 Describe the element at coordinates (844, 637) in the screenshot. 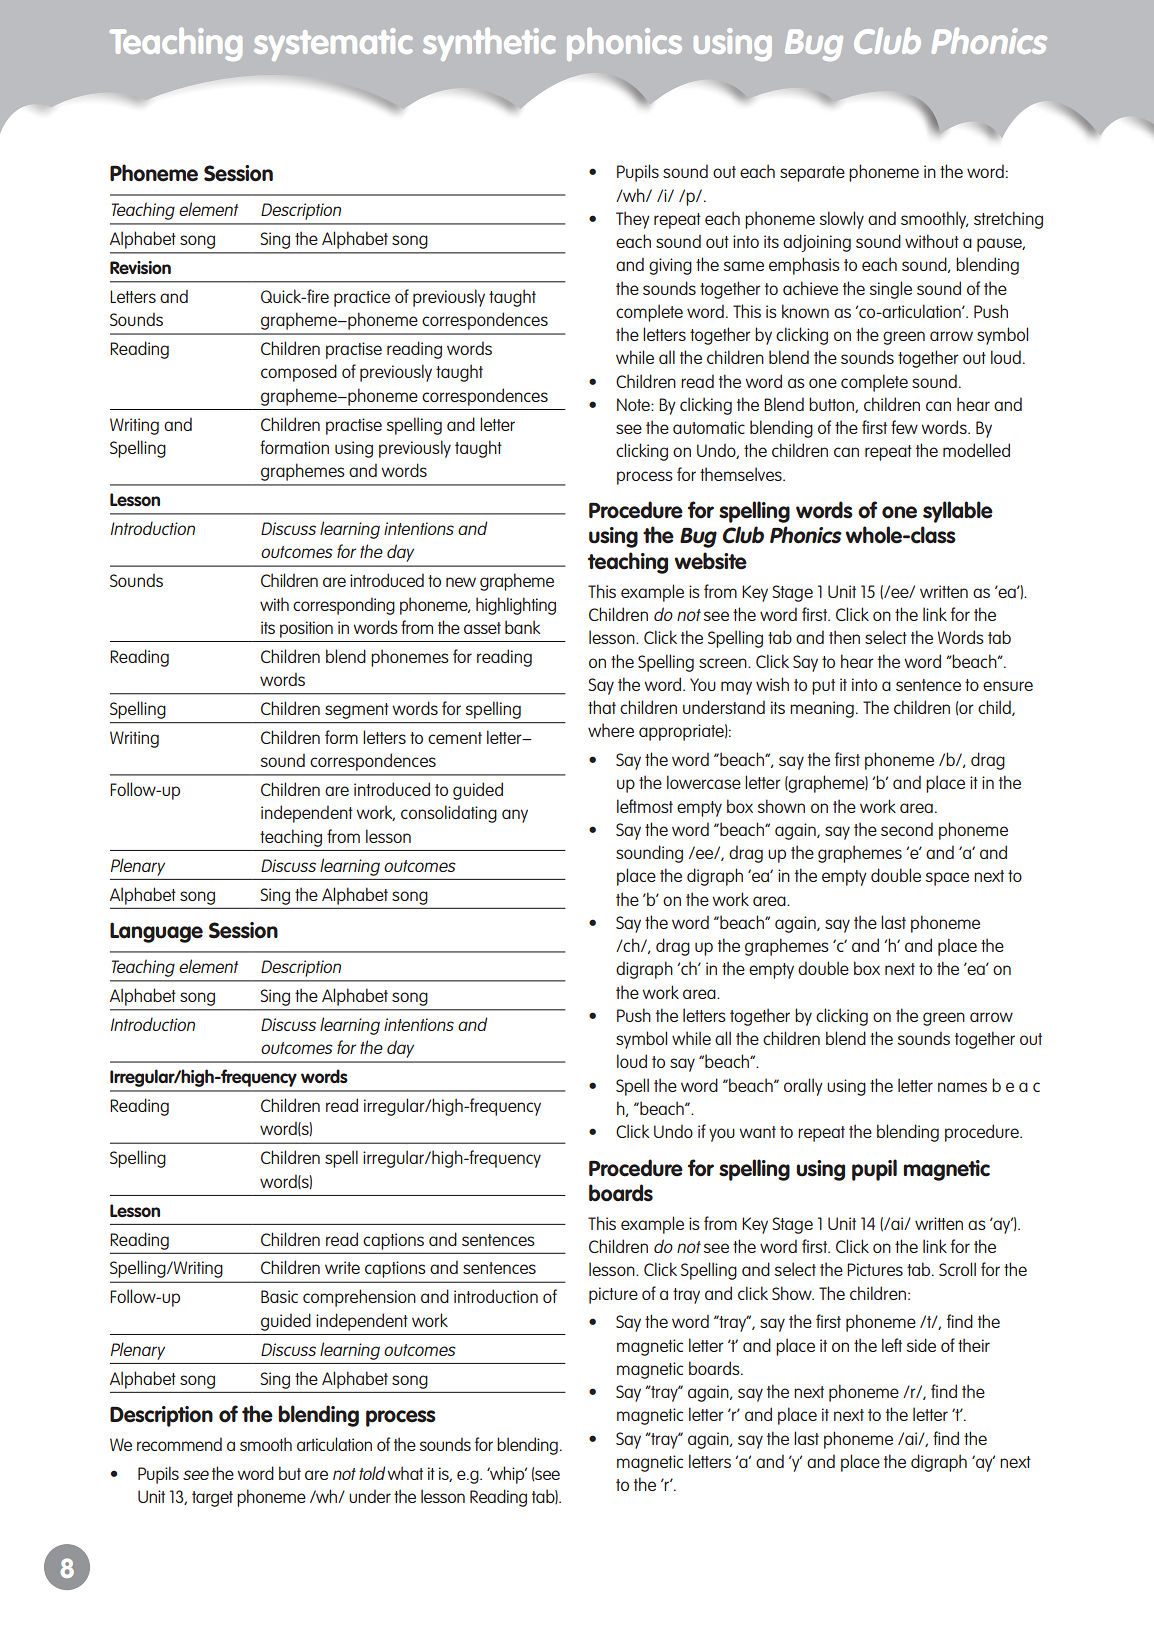

I see `then` at that location.
